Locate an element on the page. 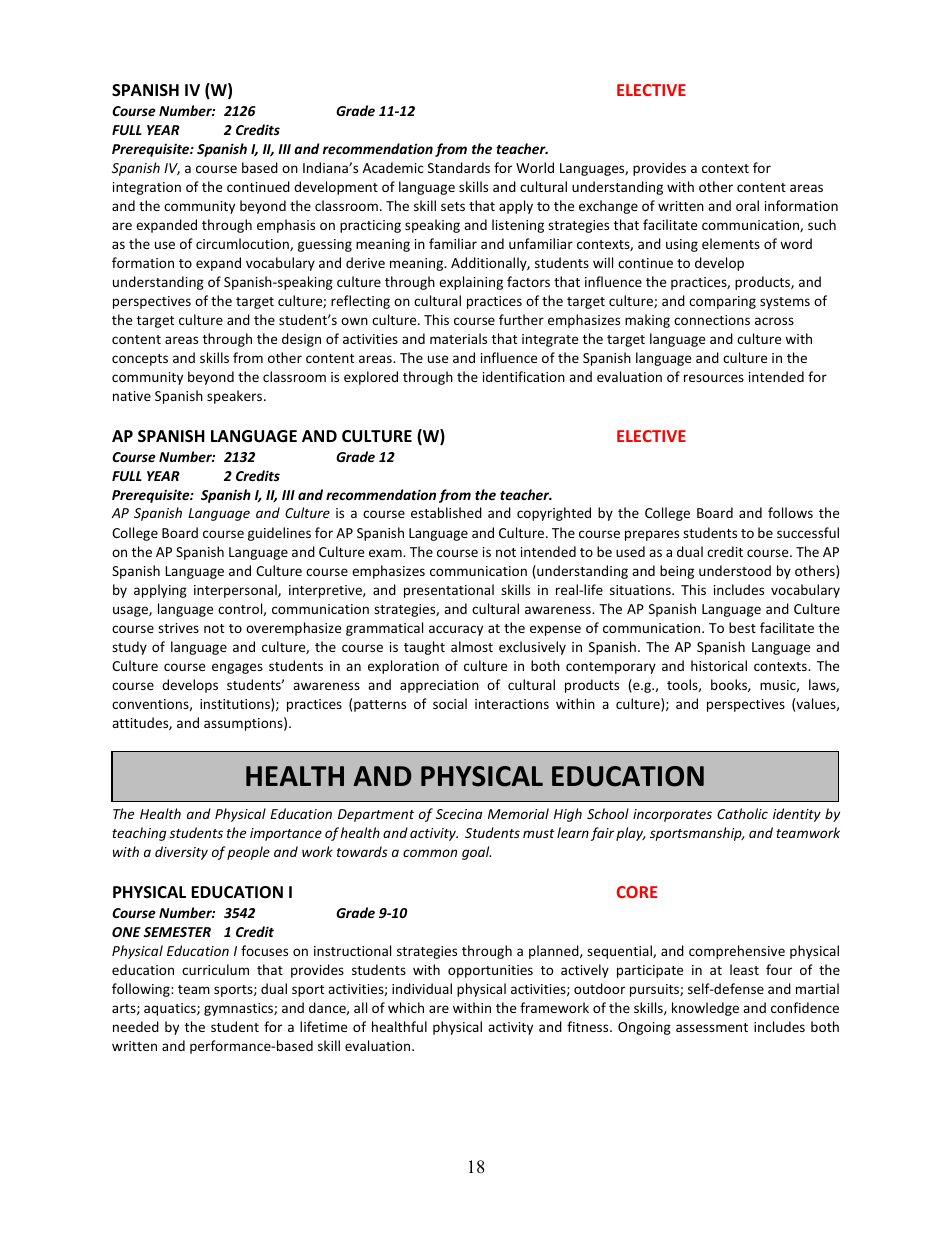 Image resolution: width=952 pixels, height=1233 pixels. speakers is located at coordinates (236, 397).
